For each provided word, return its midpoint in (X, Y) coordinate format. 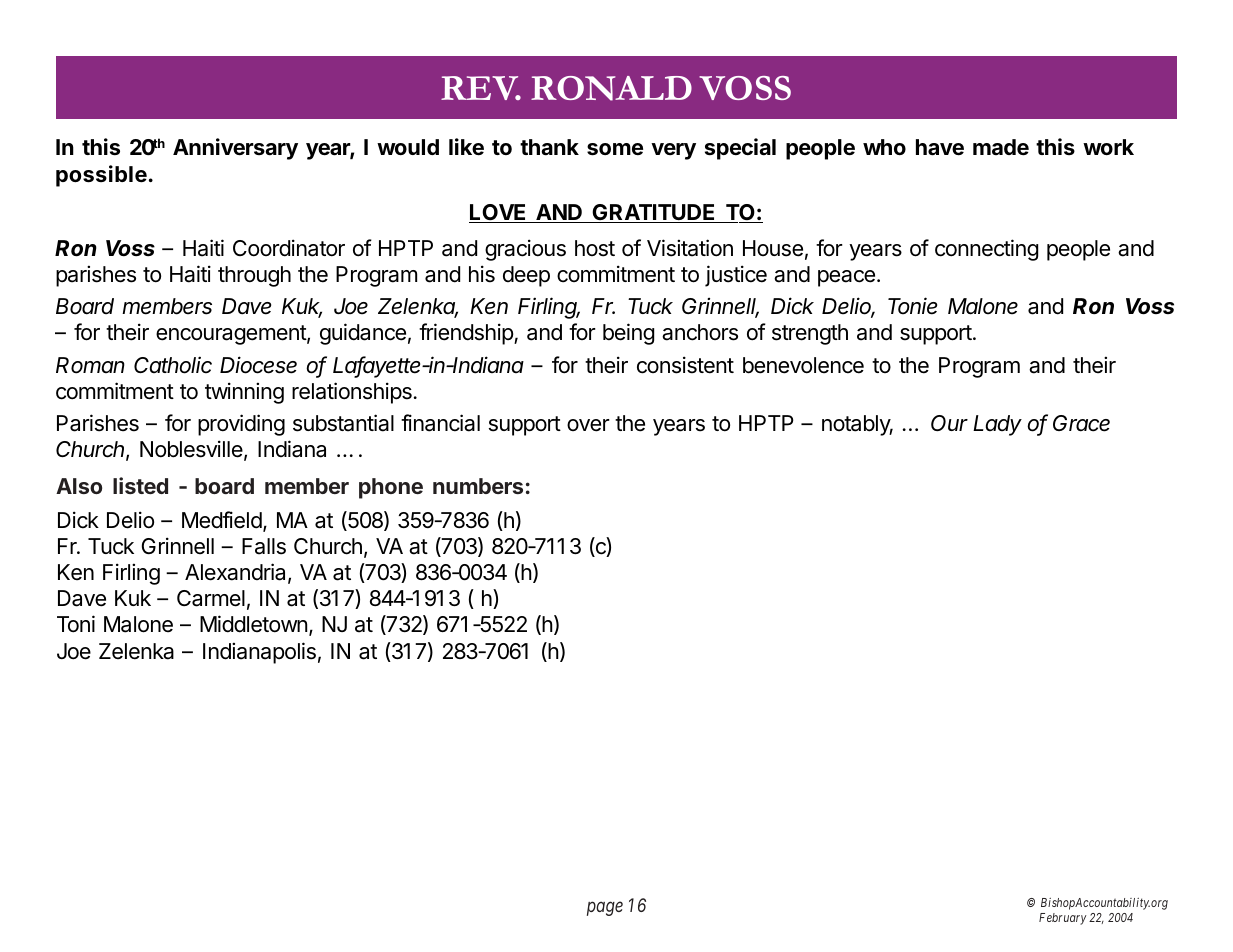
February (1062, 919)
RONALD (611, 88)
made (1001, 147)
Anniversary (235, 149)
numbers (478, 486)
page (605, 908)
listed (140, 485)
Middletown (253, 624)
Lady (997, 425)
